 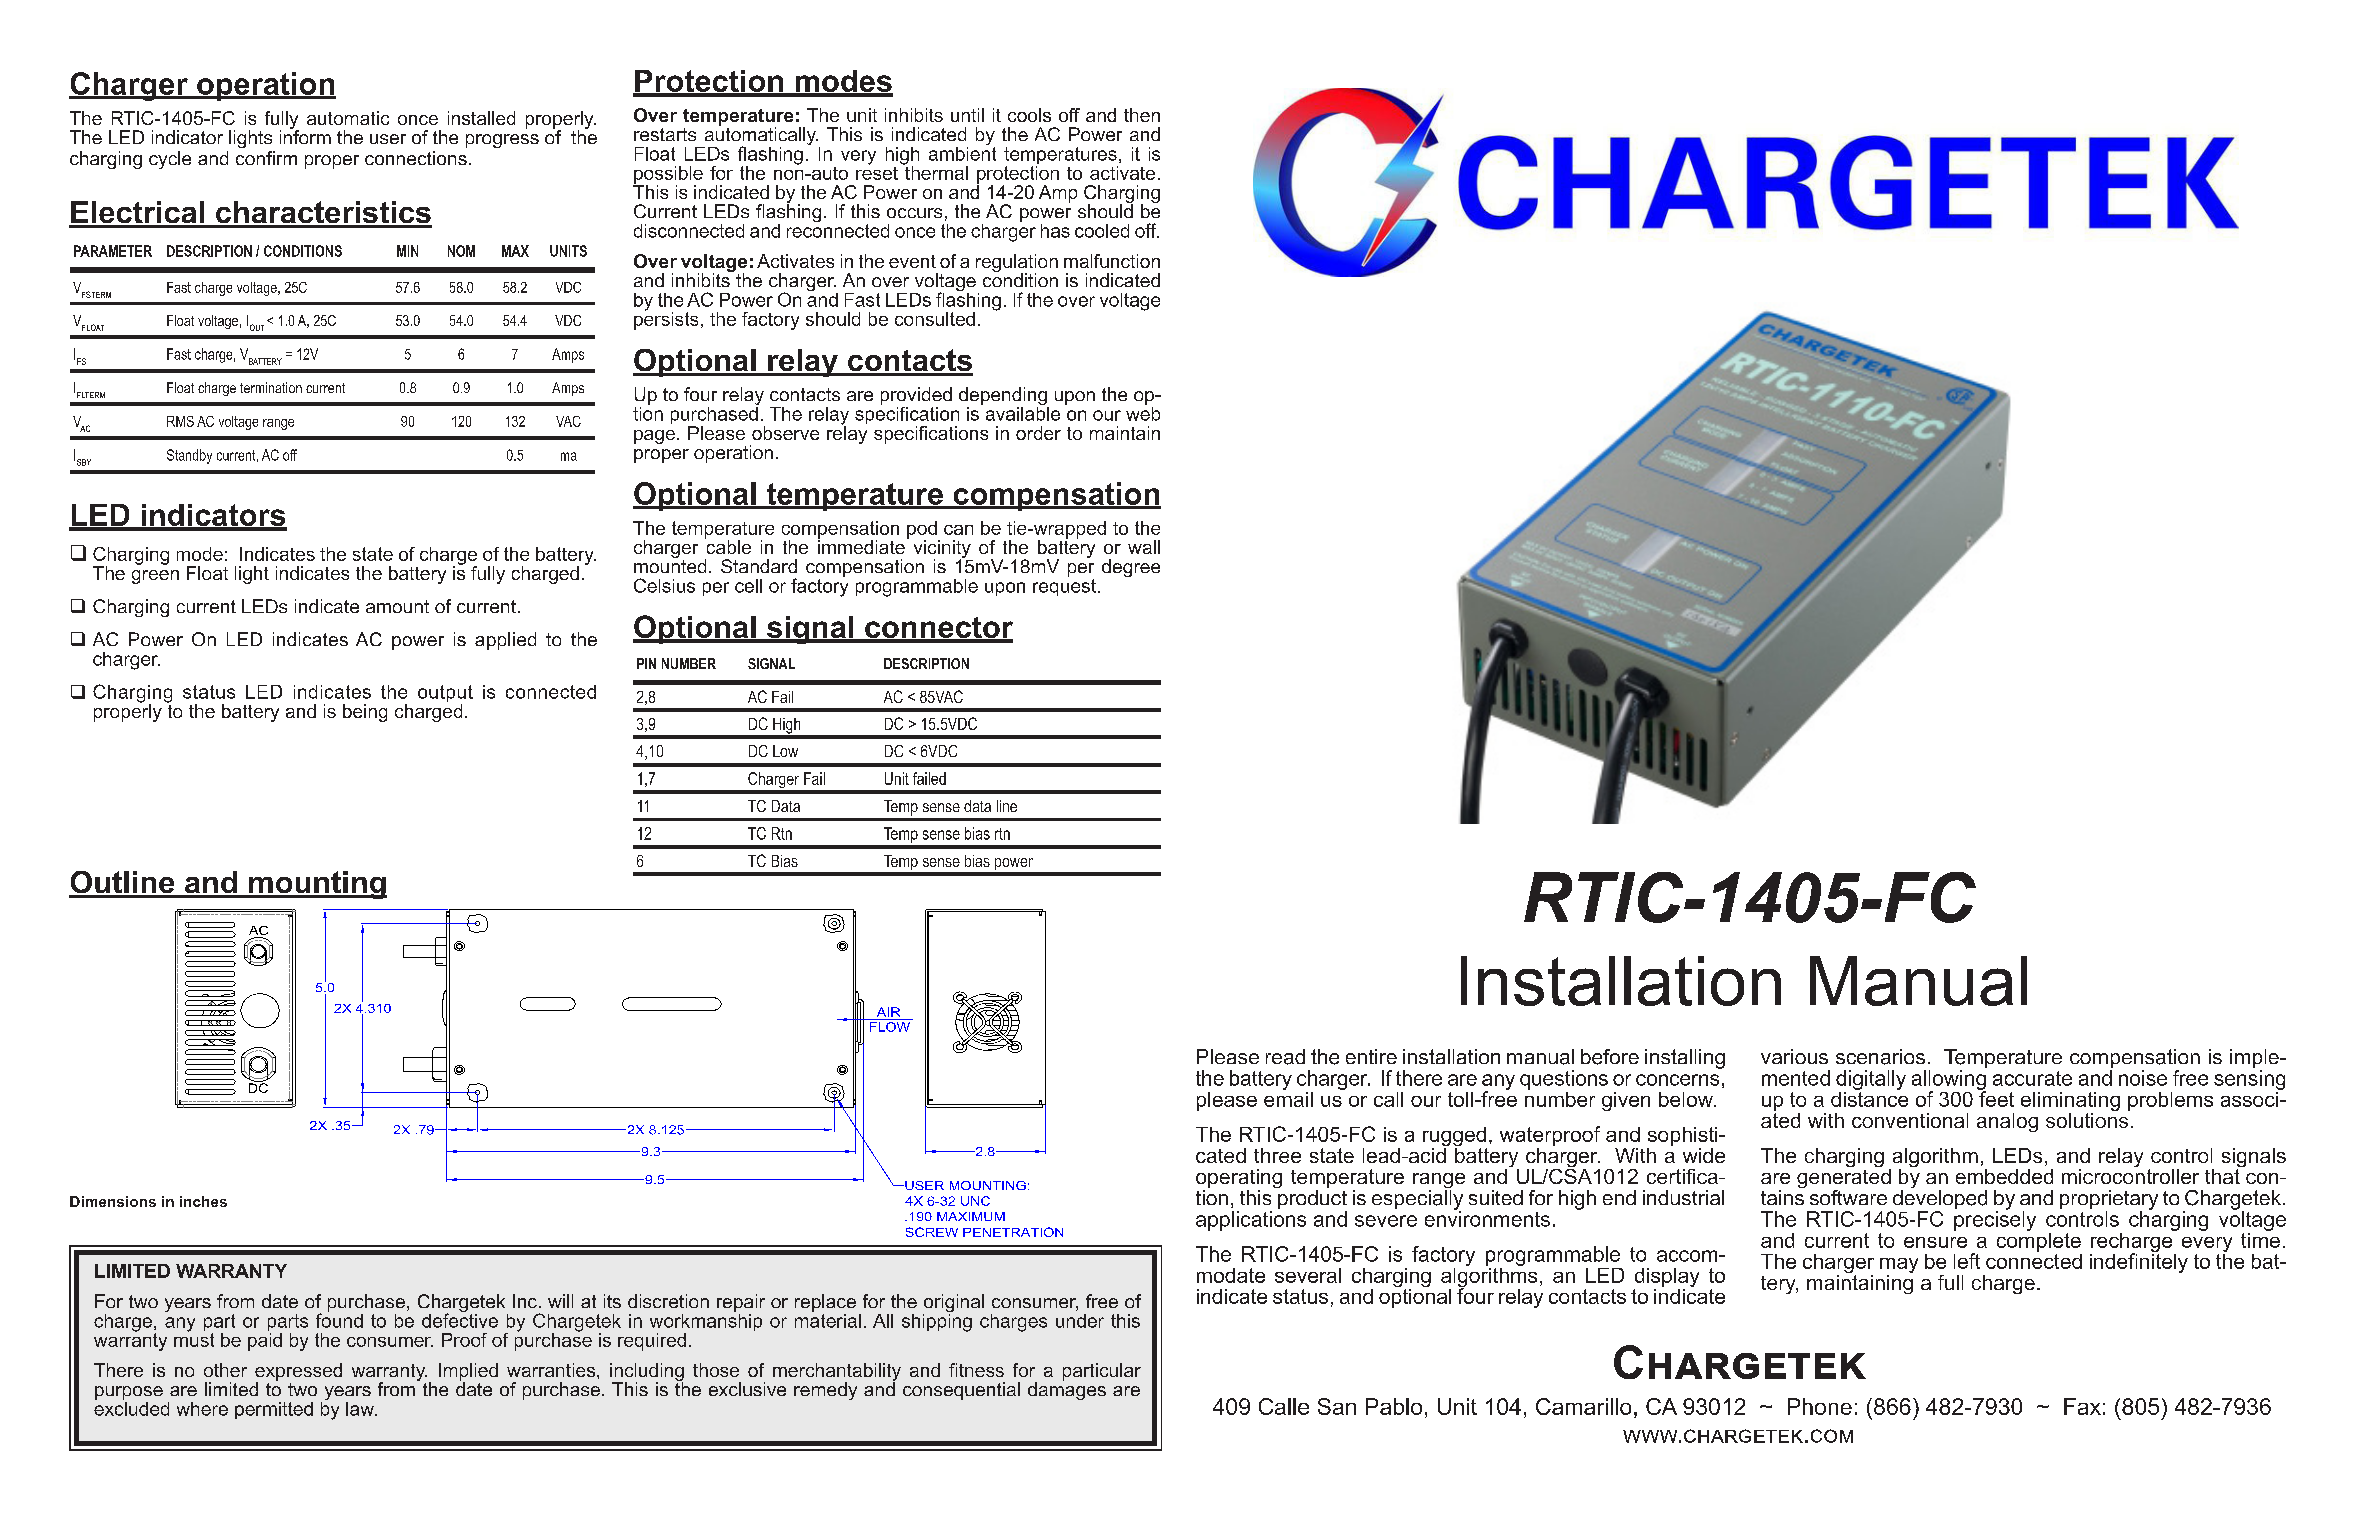 I want to click on user, so click(x=388, y=139).
